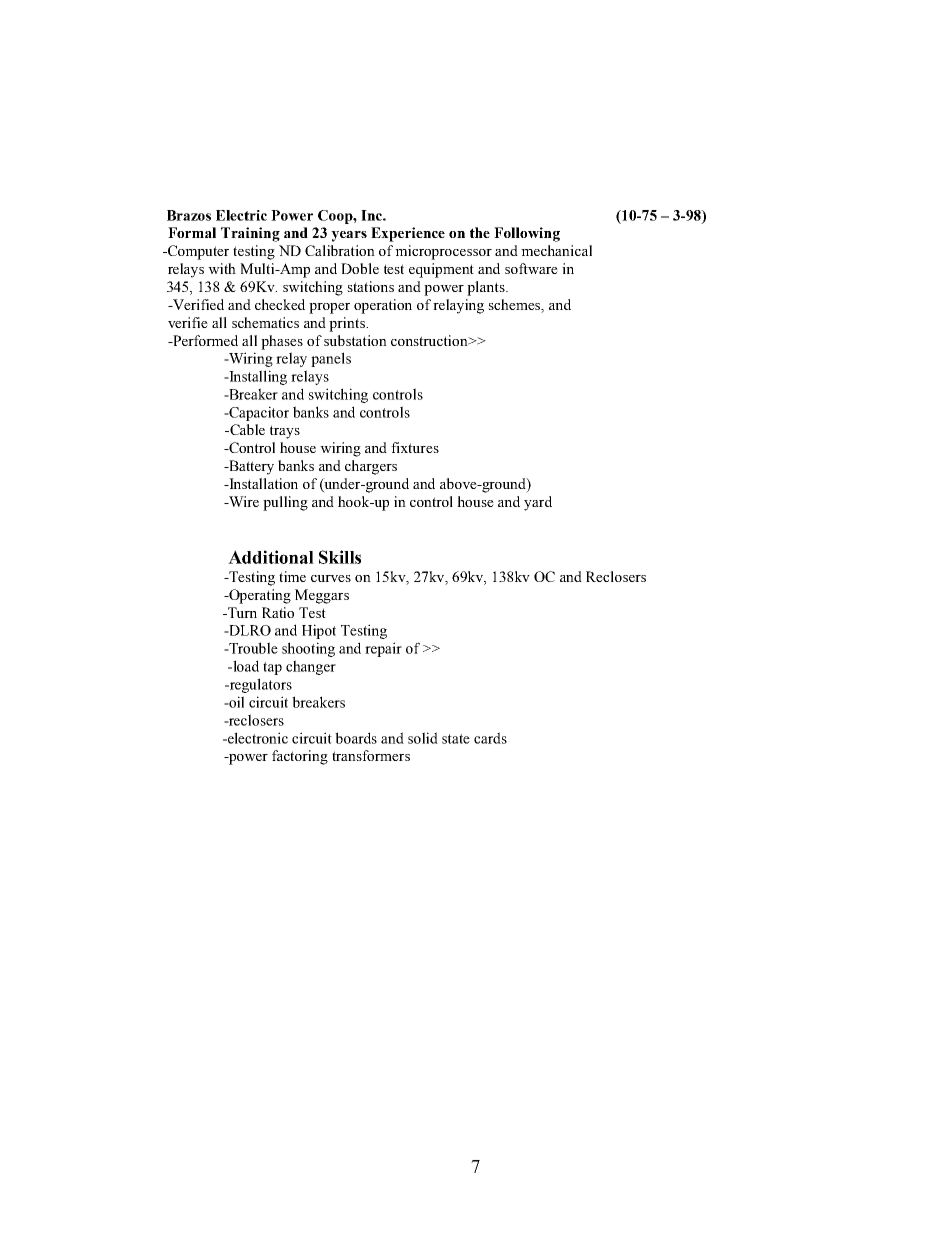 Image resolution: width=952 pixels, height=1233 pixels. Describe the element at coordinates (527, 234) in the screenshot. I see `Following` at that location.
